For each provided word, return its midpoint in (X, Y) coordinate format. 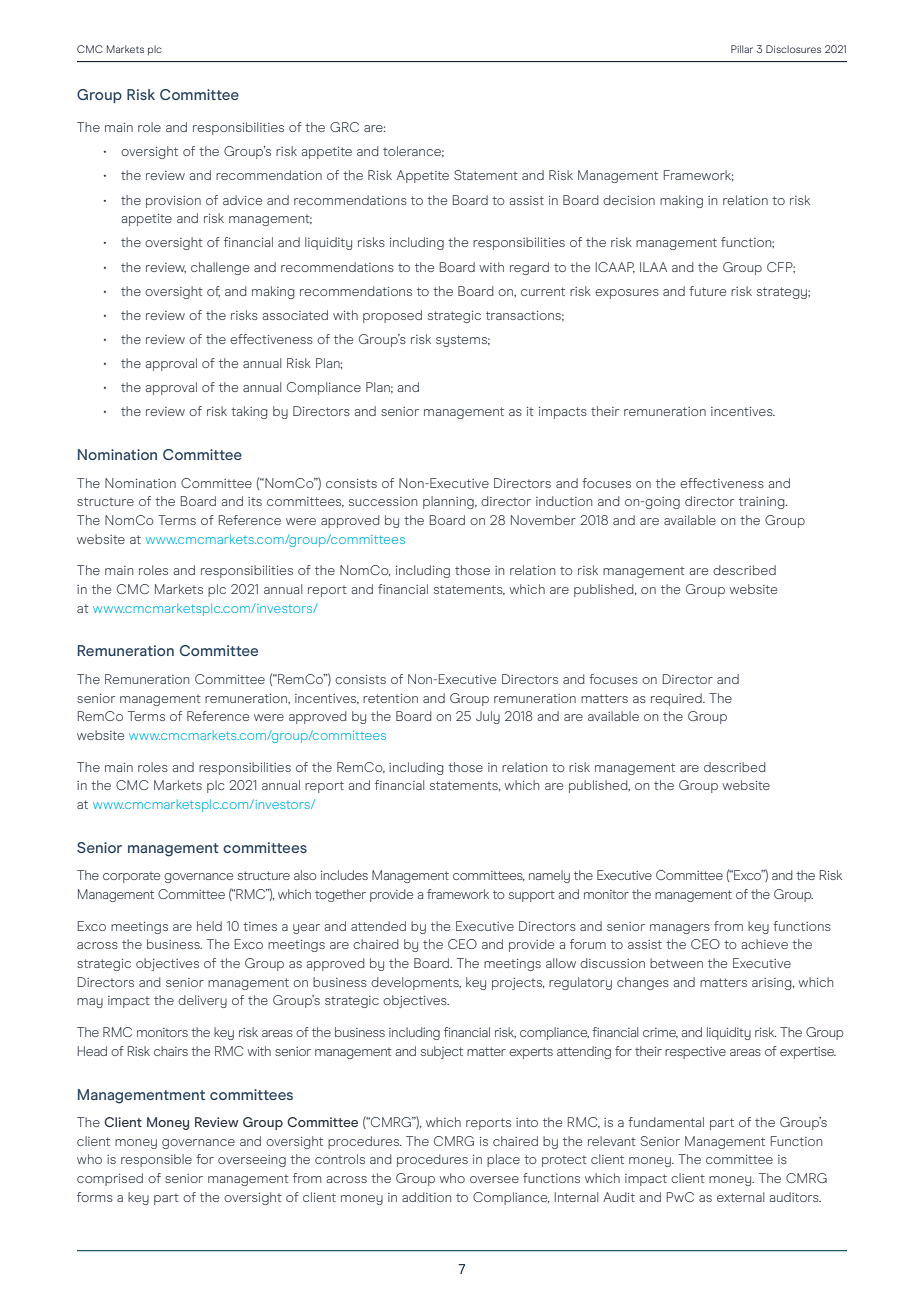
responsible (156, 1160)
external (740, 1197)
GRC (344, 127)
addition (426, 1197)
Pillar (742, 49)
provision (173, 202)
